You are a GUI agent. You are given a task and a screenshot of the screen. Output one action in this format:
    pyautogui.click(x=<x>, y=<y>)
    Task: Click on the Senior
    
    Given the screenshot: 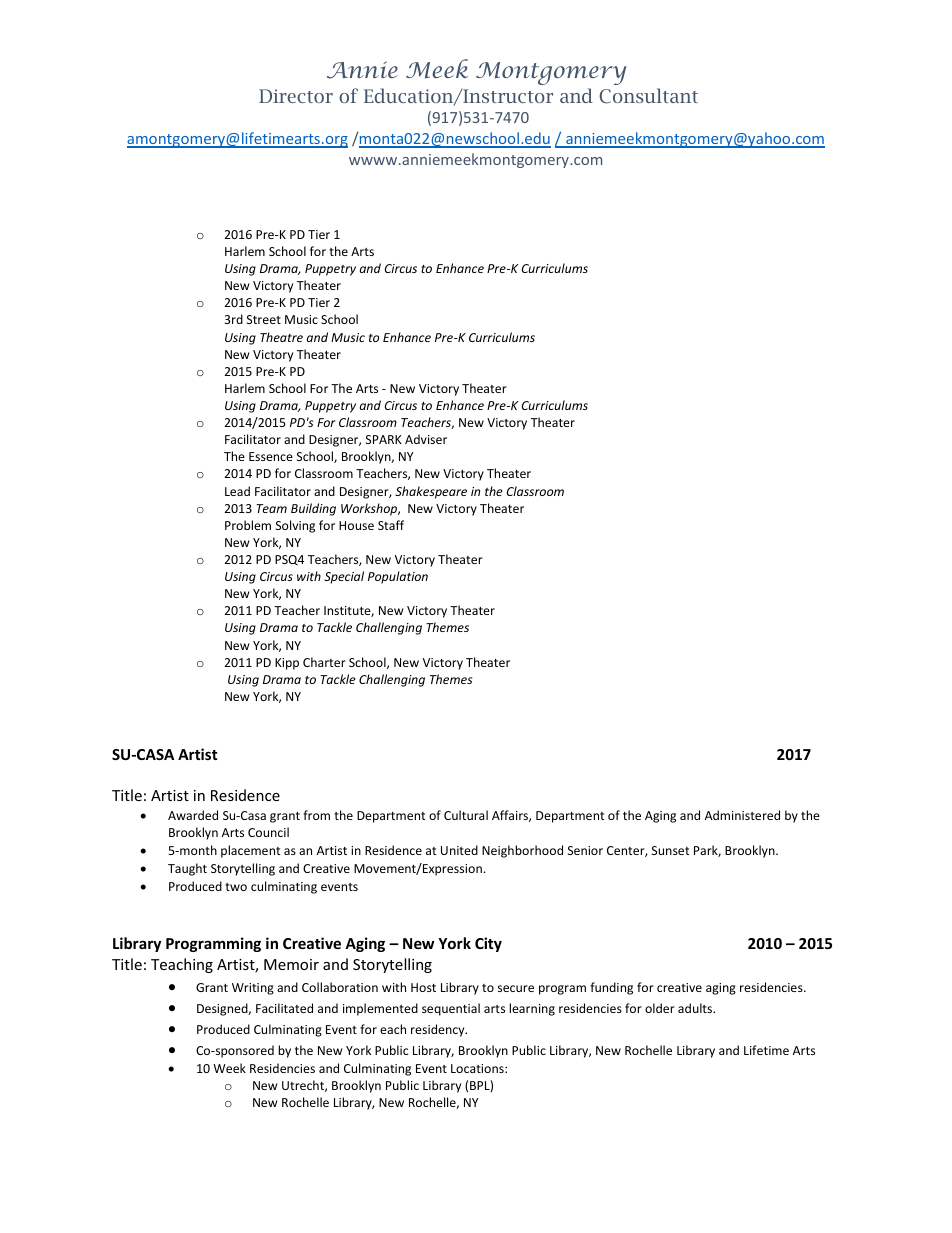 What is the action you would take?
    pyautogui.click(x=585, y=850)
